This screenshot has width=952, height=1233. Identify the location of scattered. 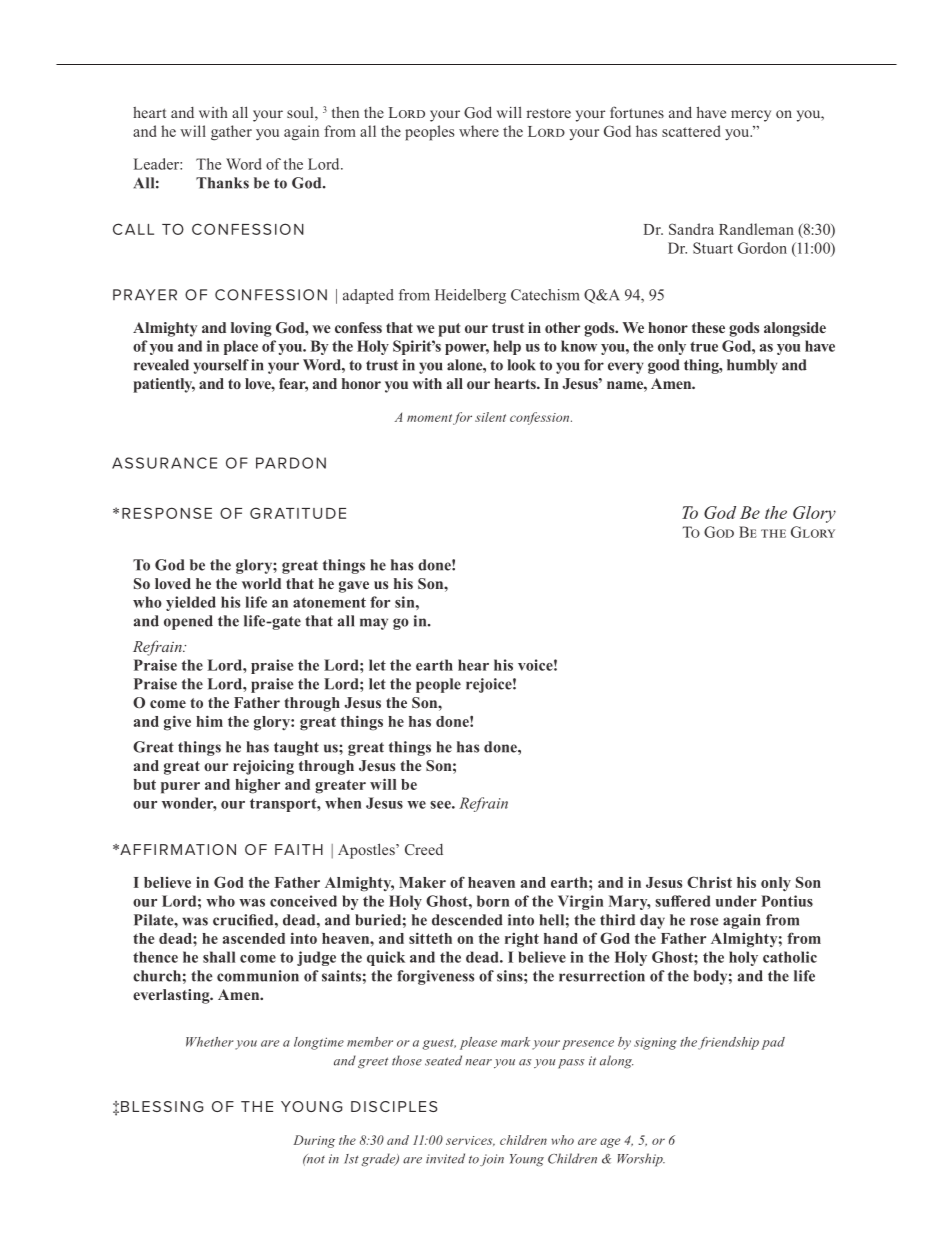
(691, 131).
